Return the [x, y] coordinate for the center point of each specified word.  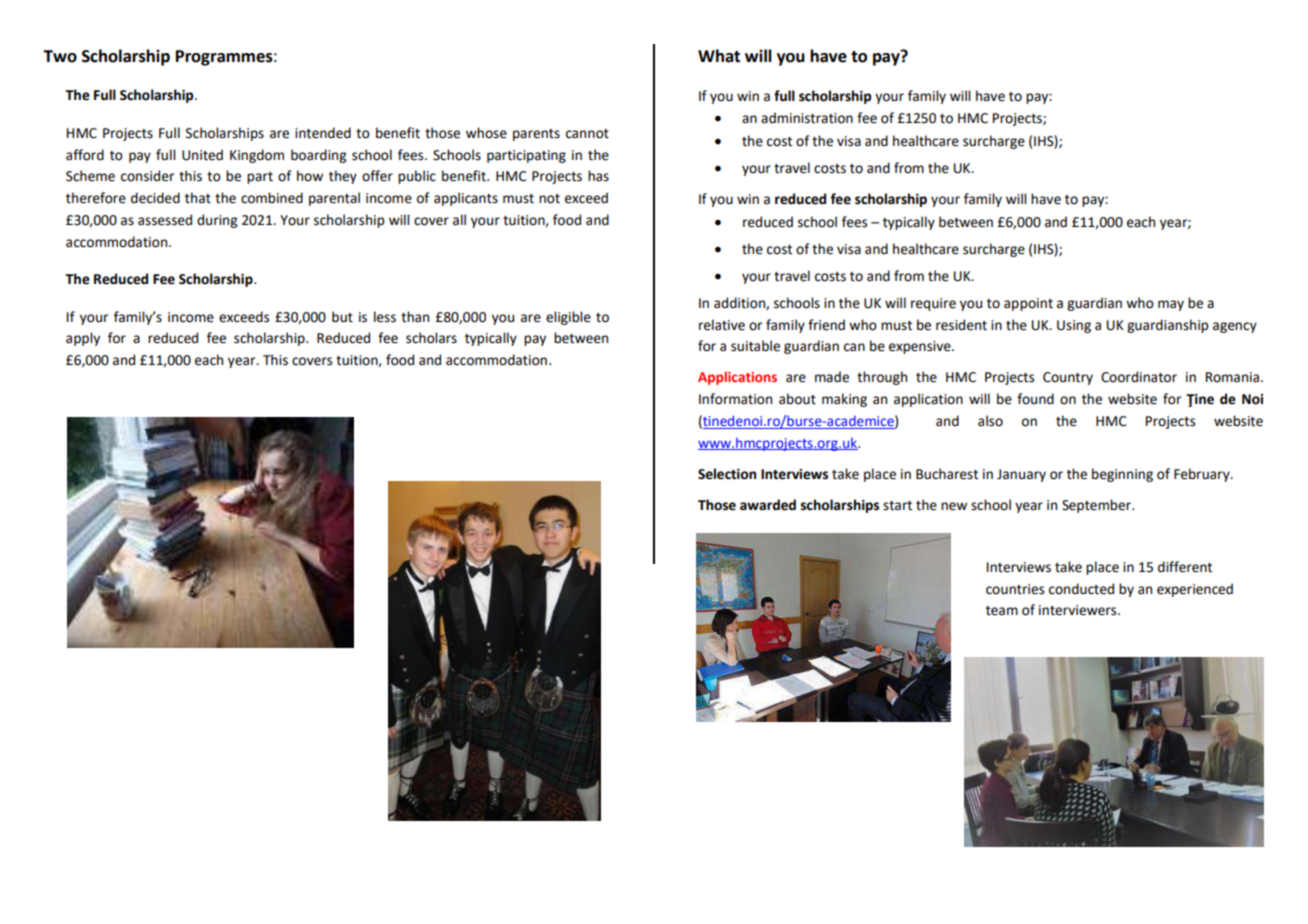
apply [83, 339]
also [990, 421]
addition [740, 303]
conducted [1081, 589]
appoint [1028, 304]
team [1002, 611]
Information [735, 399]
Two [60, 56]
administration [807, 118]
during [217, 221]
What [719, 56]
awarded [768, 505]
